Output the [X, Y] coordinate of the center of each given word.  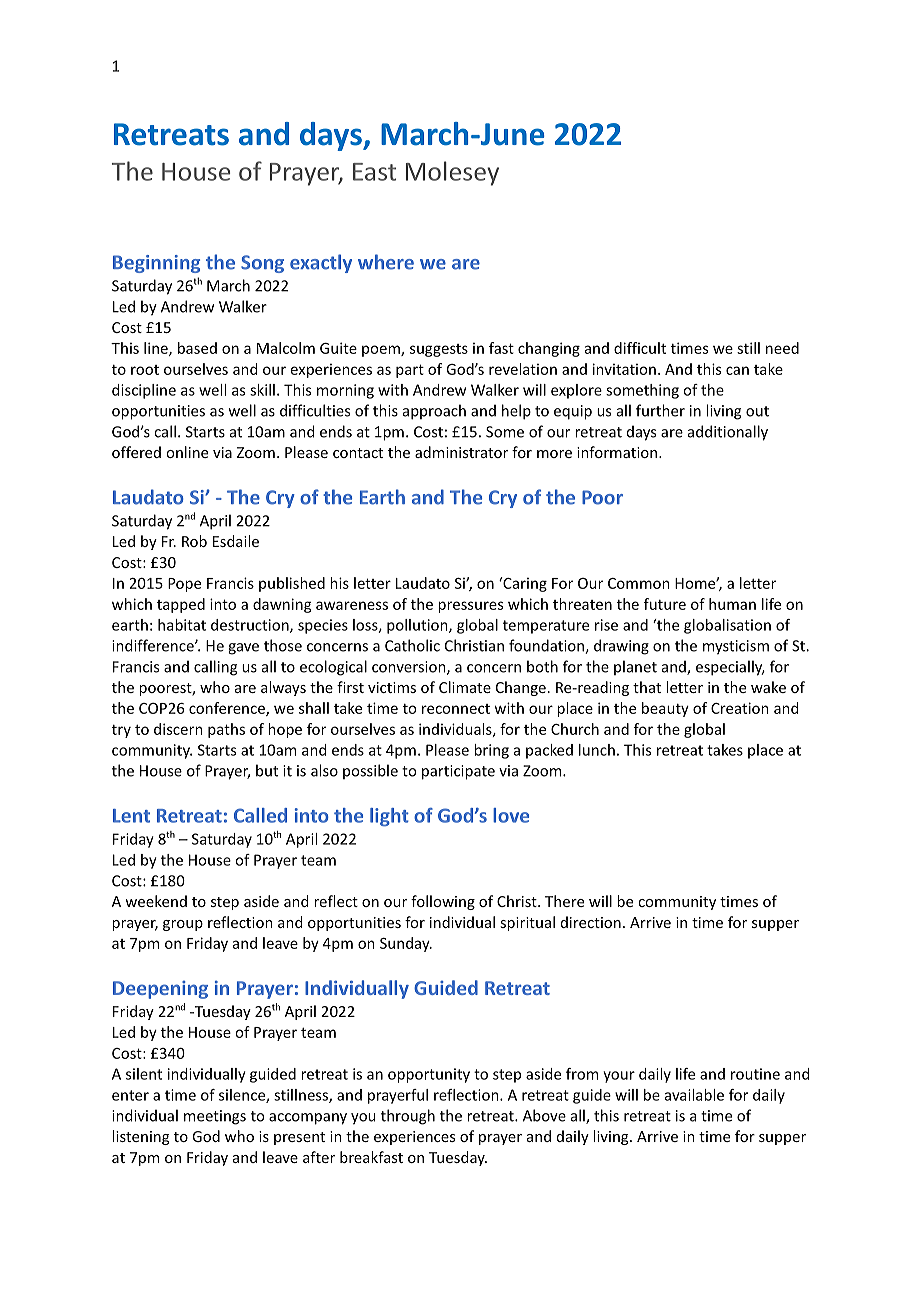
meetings [215, 1117]
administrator [461, 452]
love [511, 815]
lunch [597, 750]
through [408, 1117]
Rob [194, 541]
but [267, 770]
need [782, 348]
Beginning [156, 264]
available [694, 1095]
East [374, 172]
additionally [728, 433]
